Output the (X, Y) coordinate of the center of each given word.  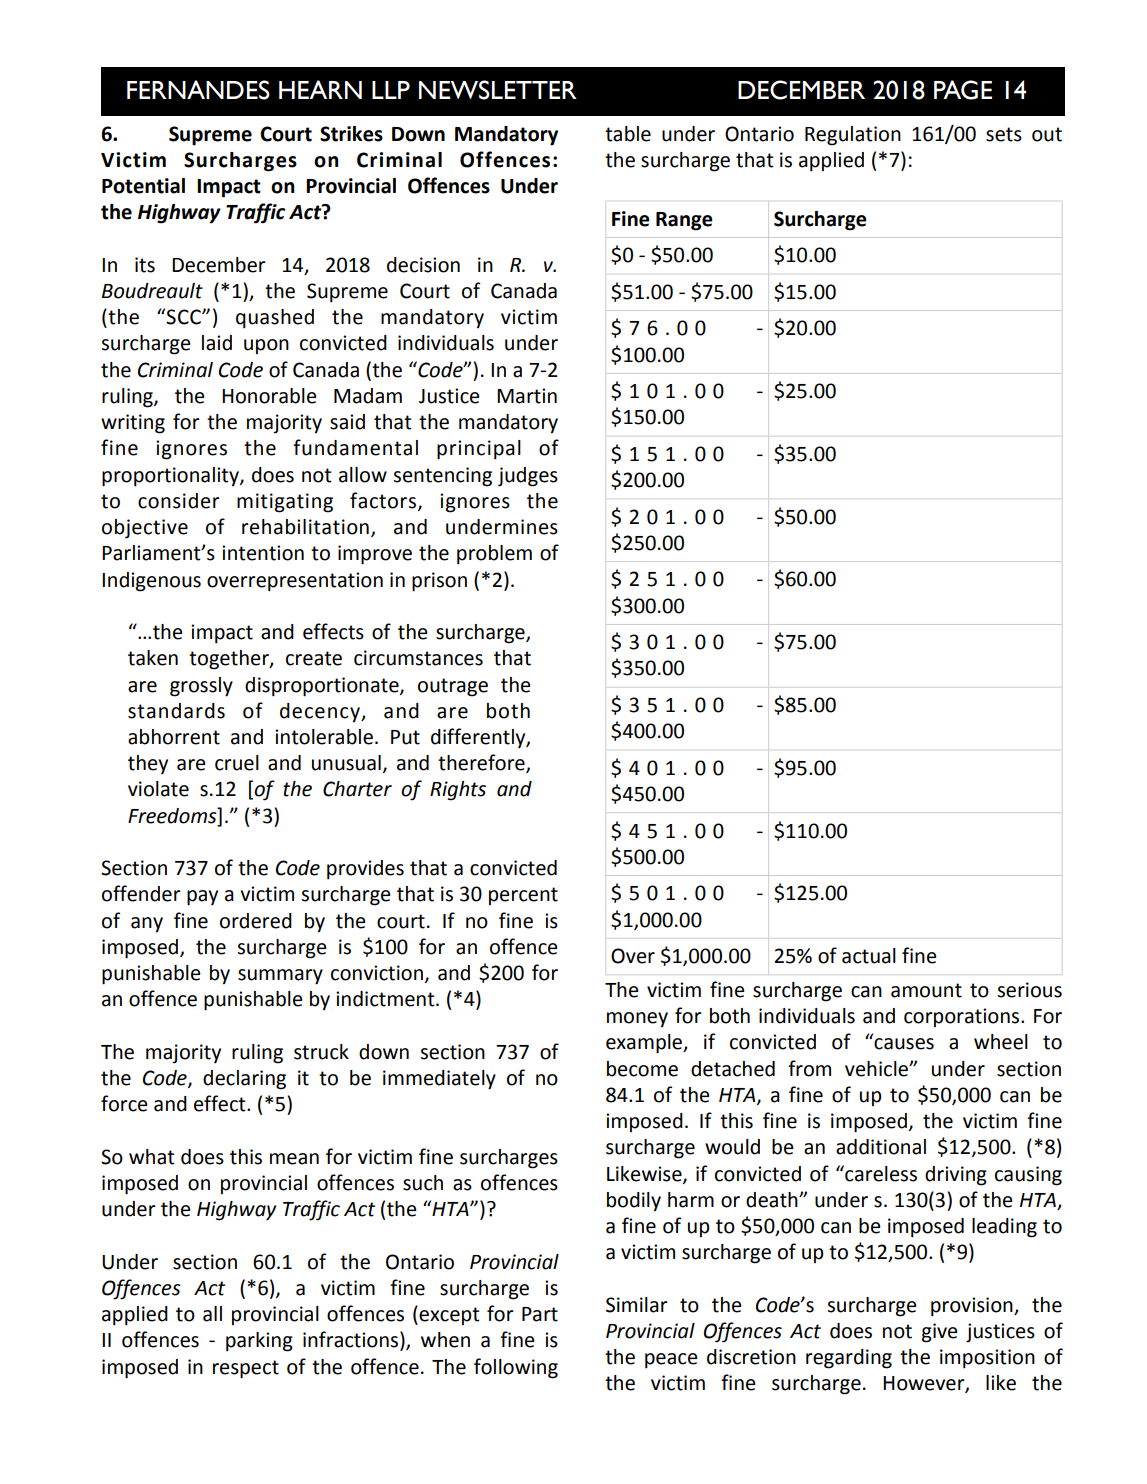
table (628, 134)
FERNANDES (198, 90)
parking (259, 1342)
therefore (482, 763)
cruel (237, 763)
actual (869, 956)
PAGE (963, 90)
